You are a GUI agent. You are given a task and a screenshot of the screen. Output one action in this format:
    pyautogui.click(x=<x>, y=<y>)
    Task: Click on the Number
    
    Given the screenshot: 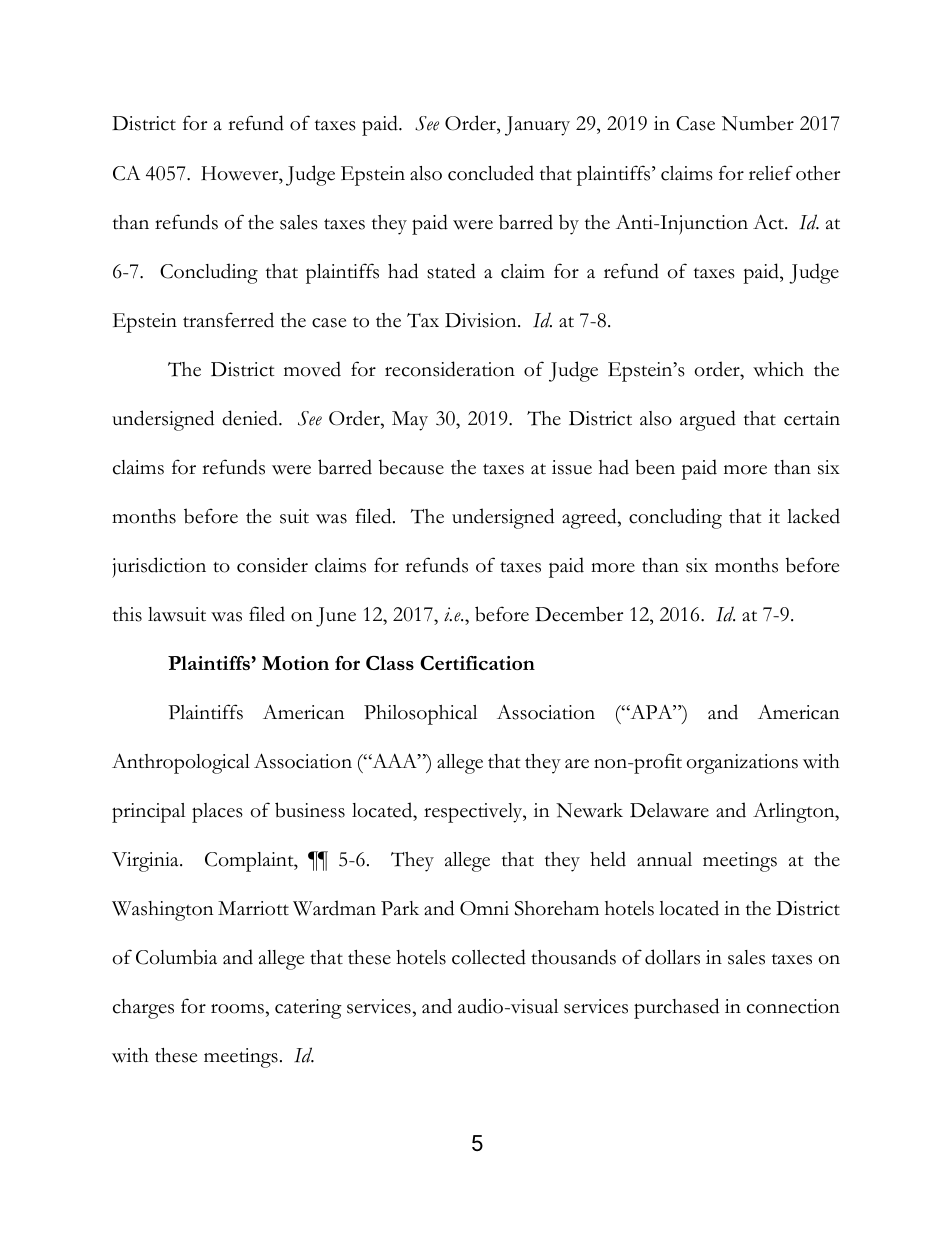 What is the action you would take?
    pyautogui.click(x=758, y=123)
